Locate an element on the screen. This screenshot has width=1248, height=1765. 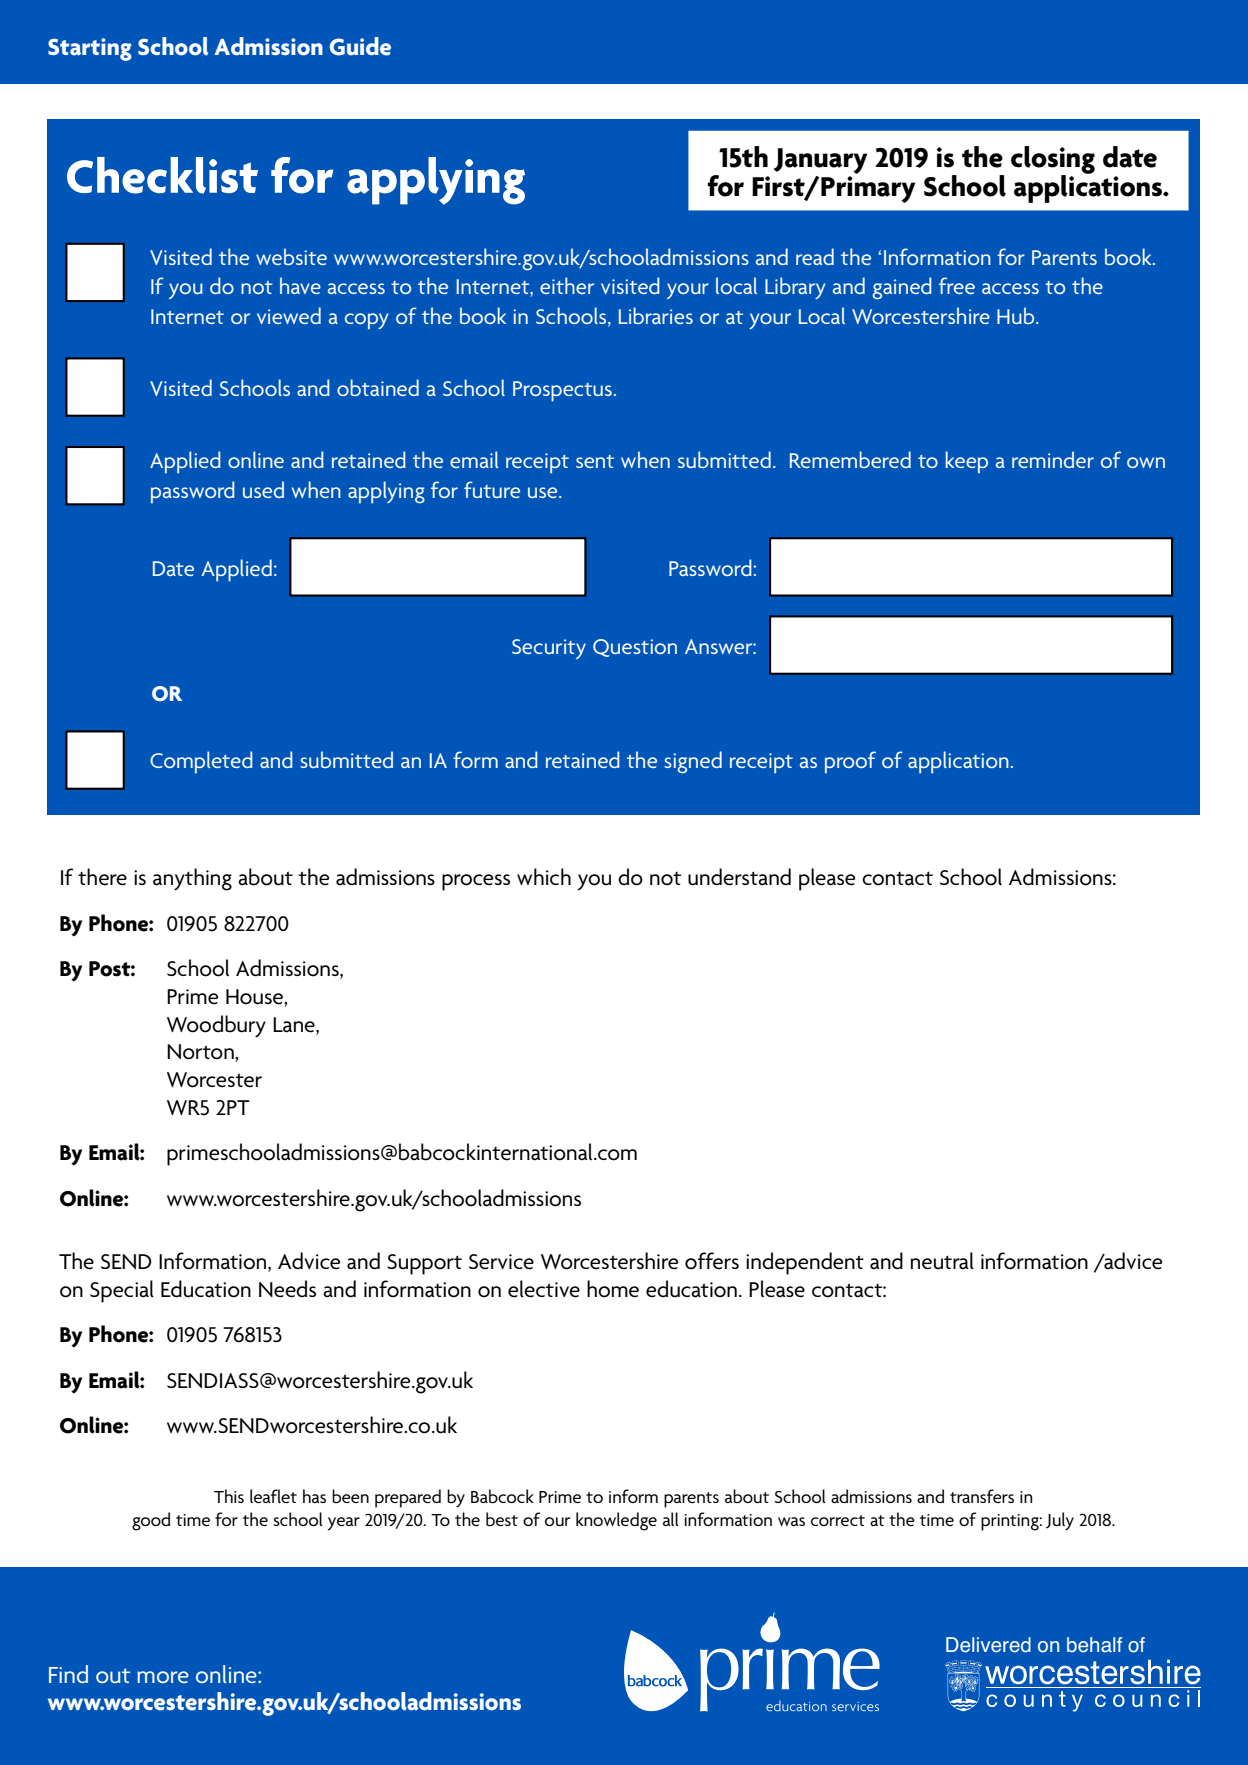
closing is located at coordinates (1053, 161).
